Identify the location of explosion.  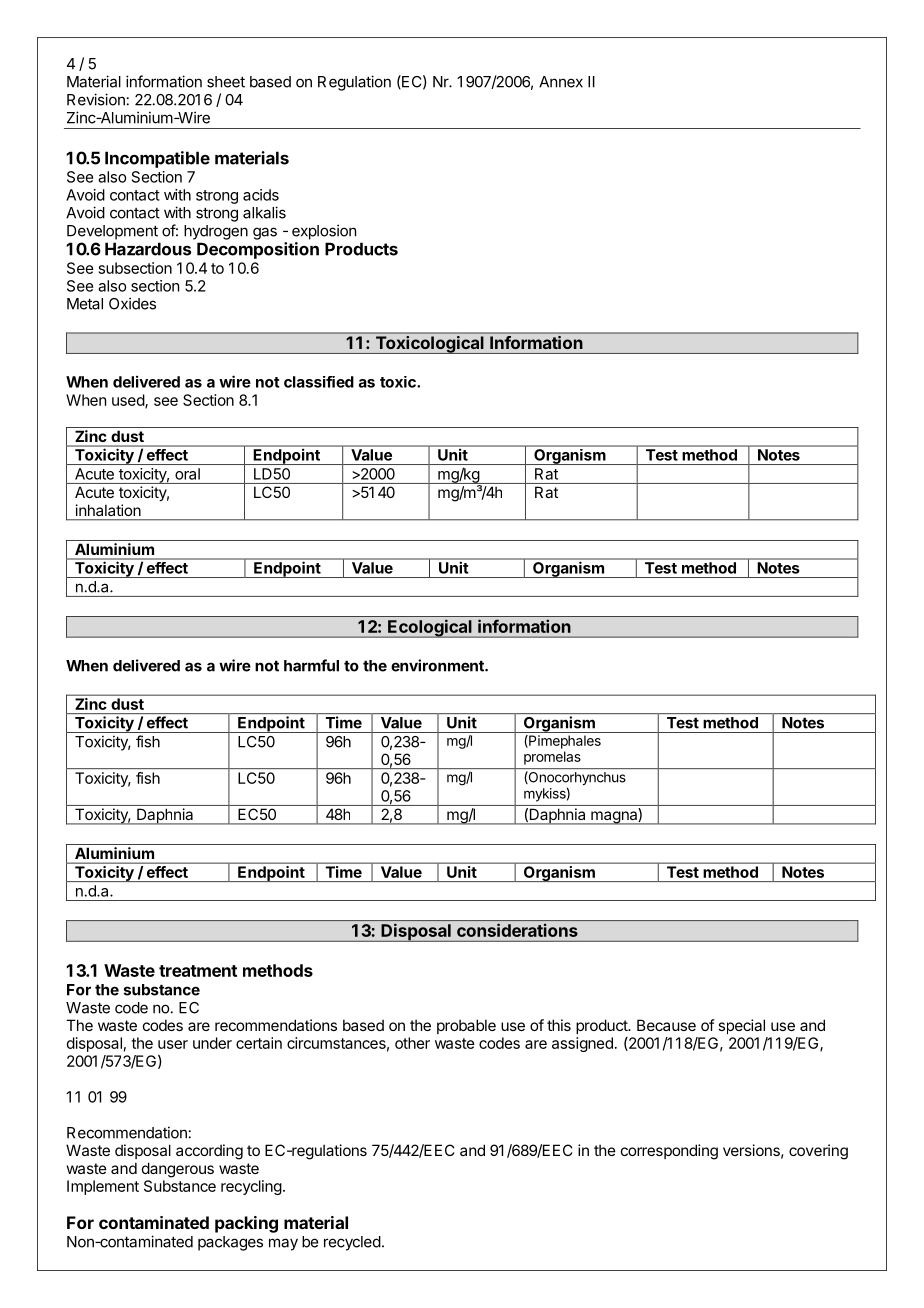
(324, 232).
